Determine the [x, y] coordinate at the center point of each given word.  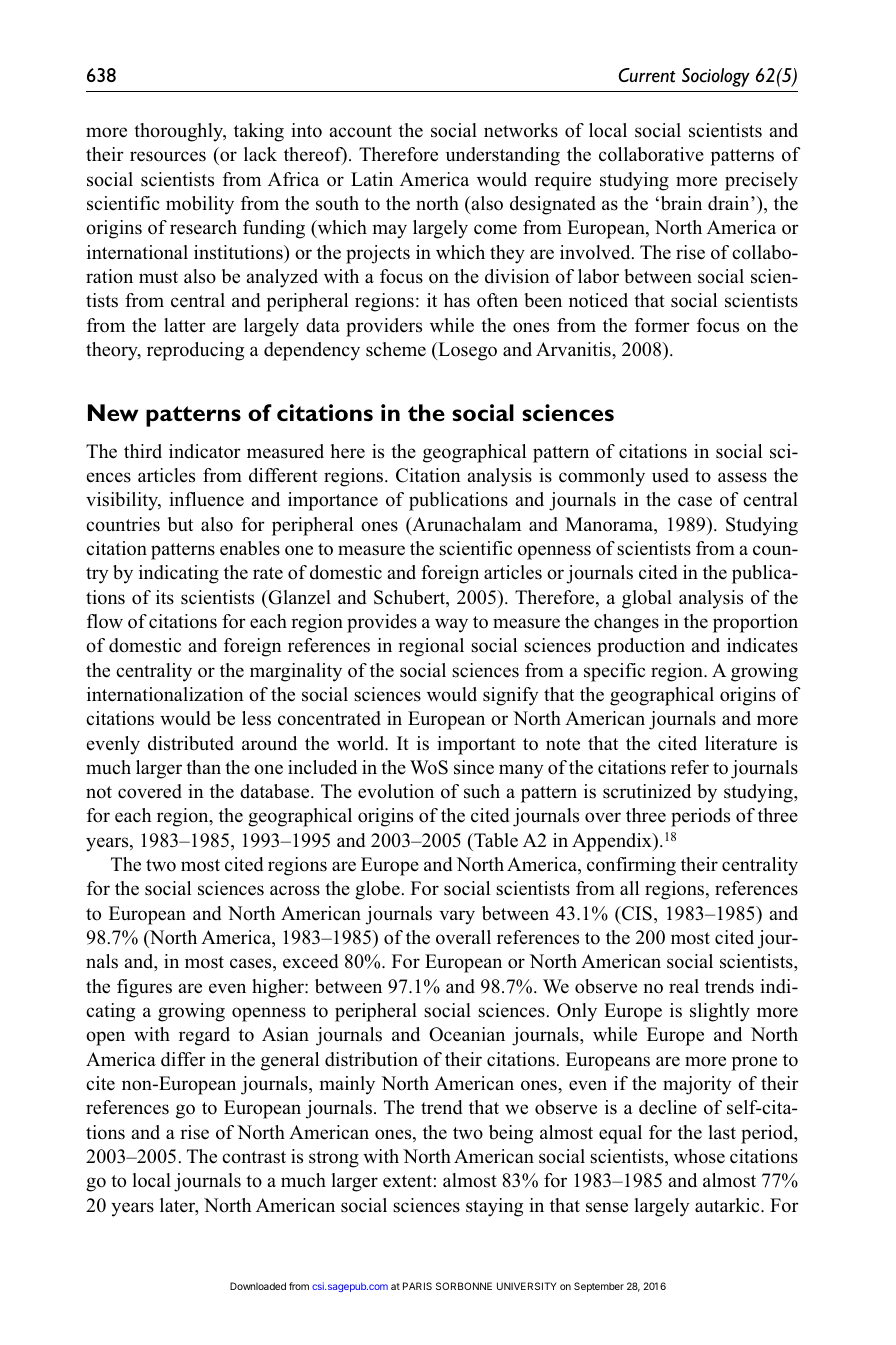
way [451, 625]
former [662, 325]
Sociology [716, 77]
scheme [396, 349]
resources [168, 156]
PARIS [417, 1286]
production [641, 647]
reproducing [195, 351]
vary [457, 917]
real [684, 986]
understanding [503, 156]
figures [144, 988]
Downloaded [258, 1286]
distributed [191, 743]
